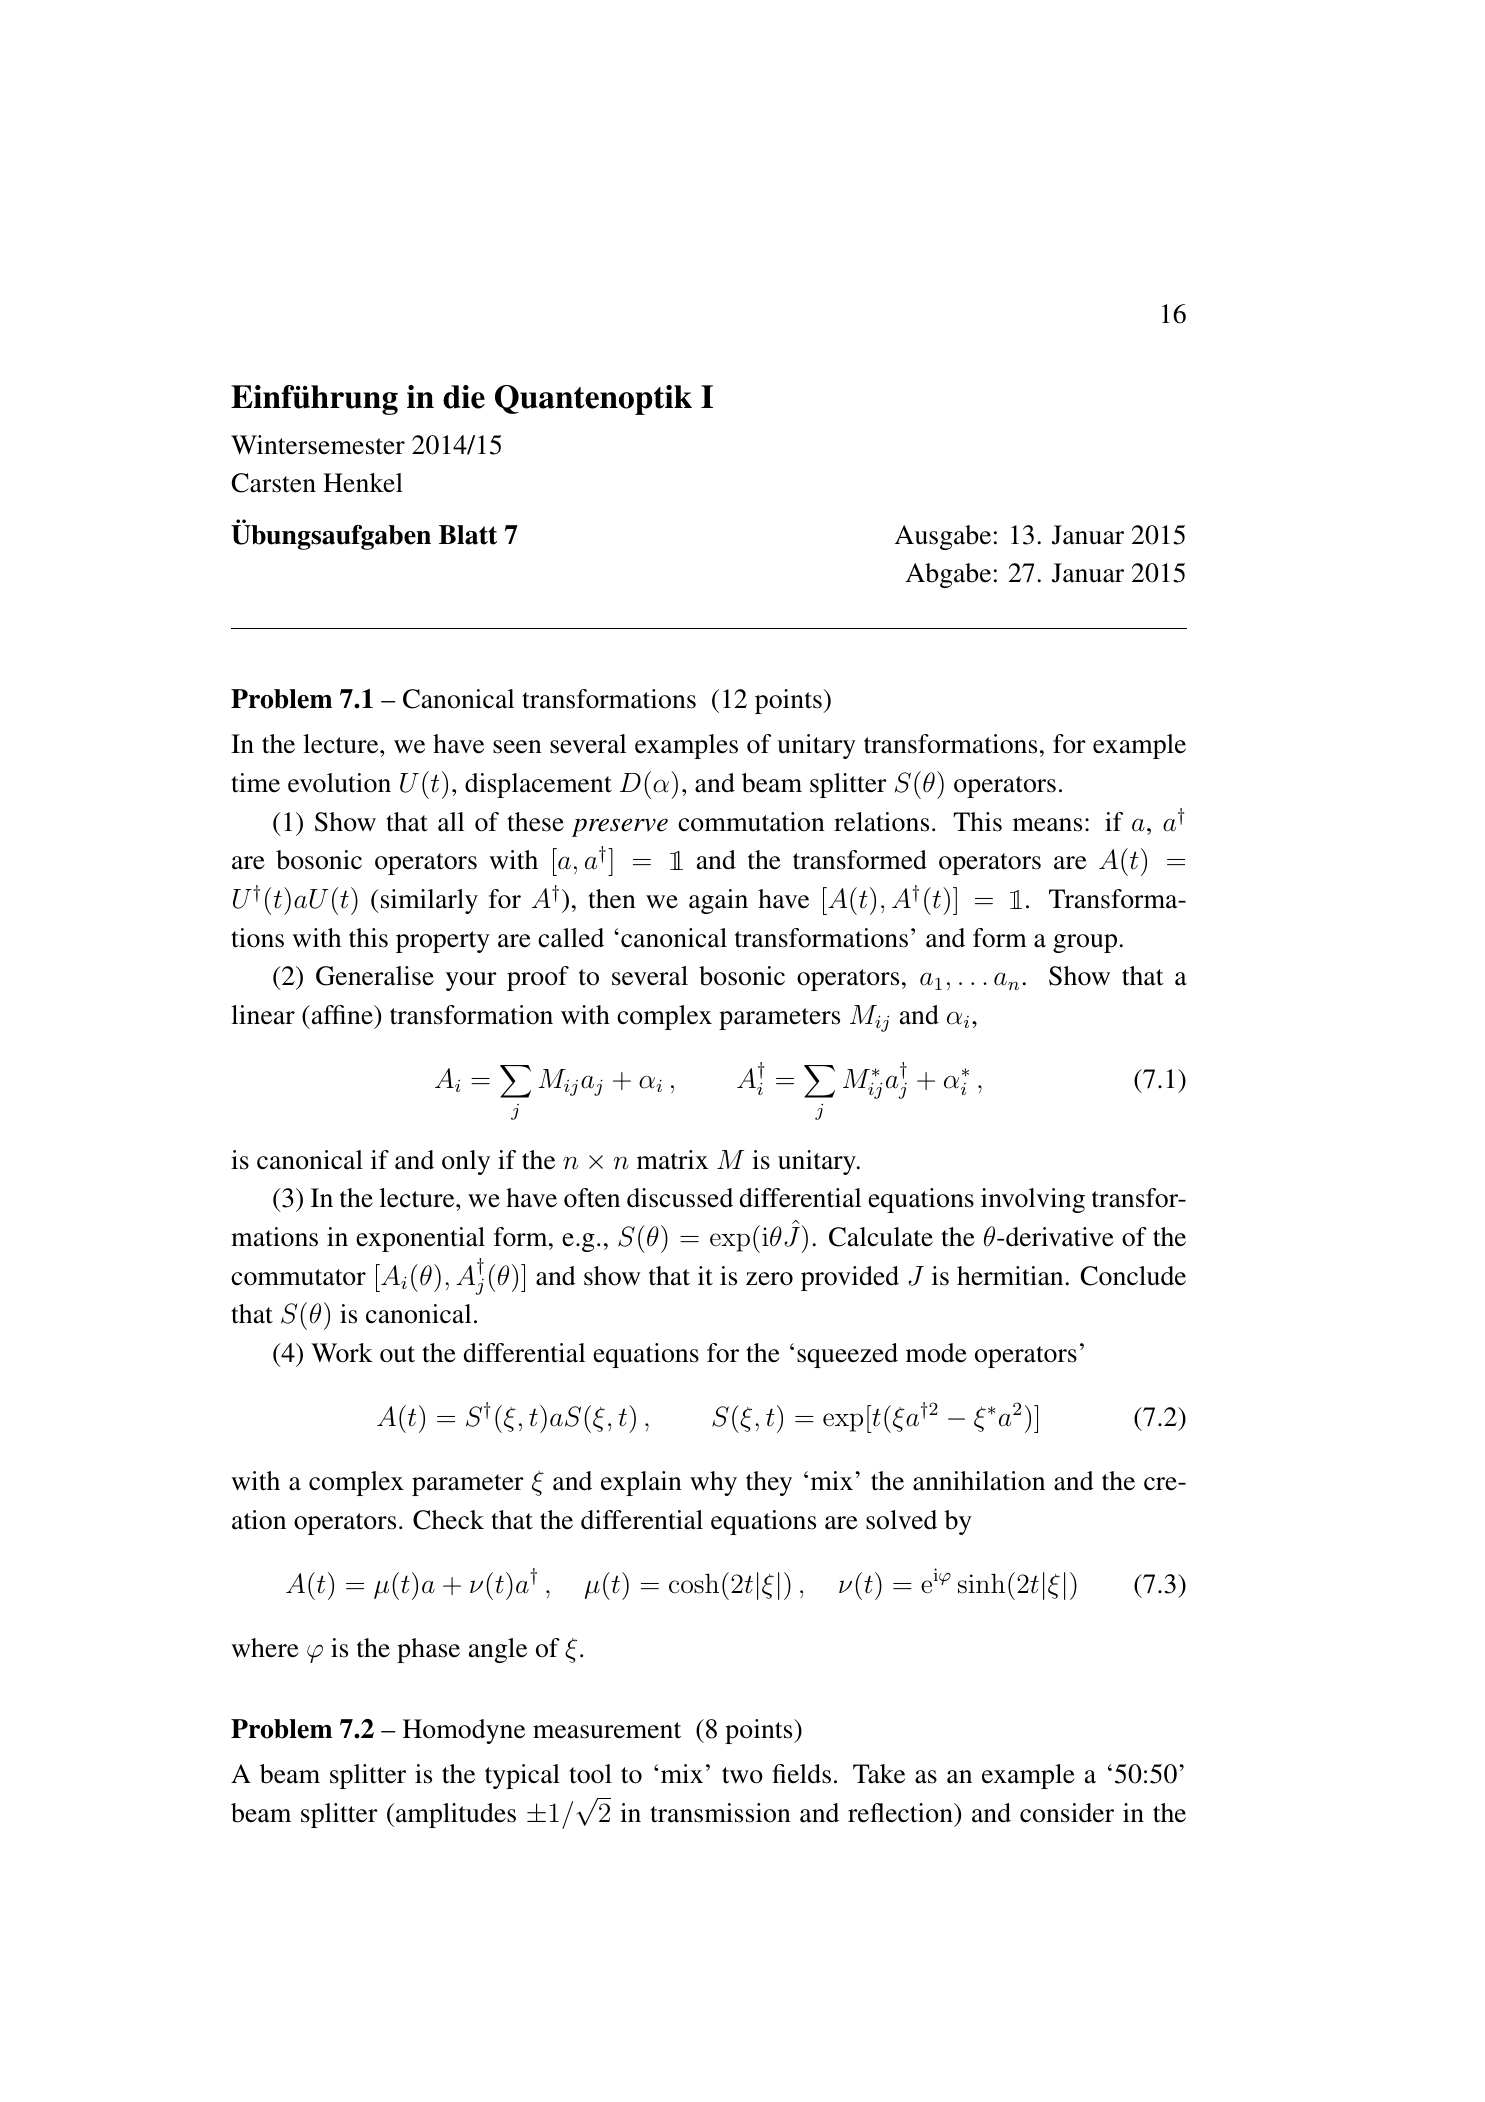  What do you see at coordinates (342, 1353) in the screenshot?
I see `Work` at bounding box center [342, 1353].
